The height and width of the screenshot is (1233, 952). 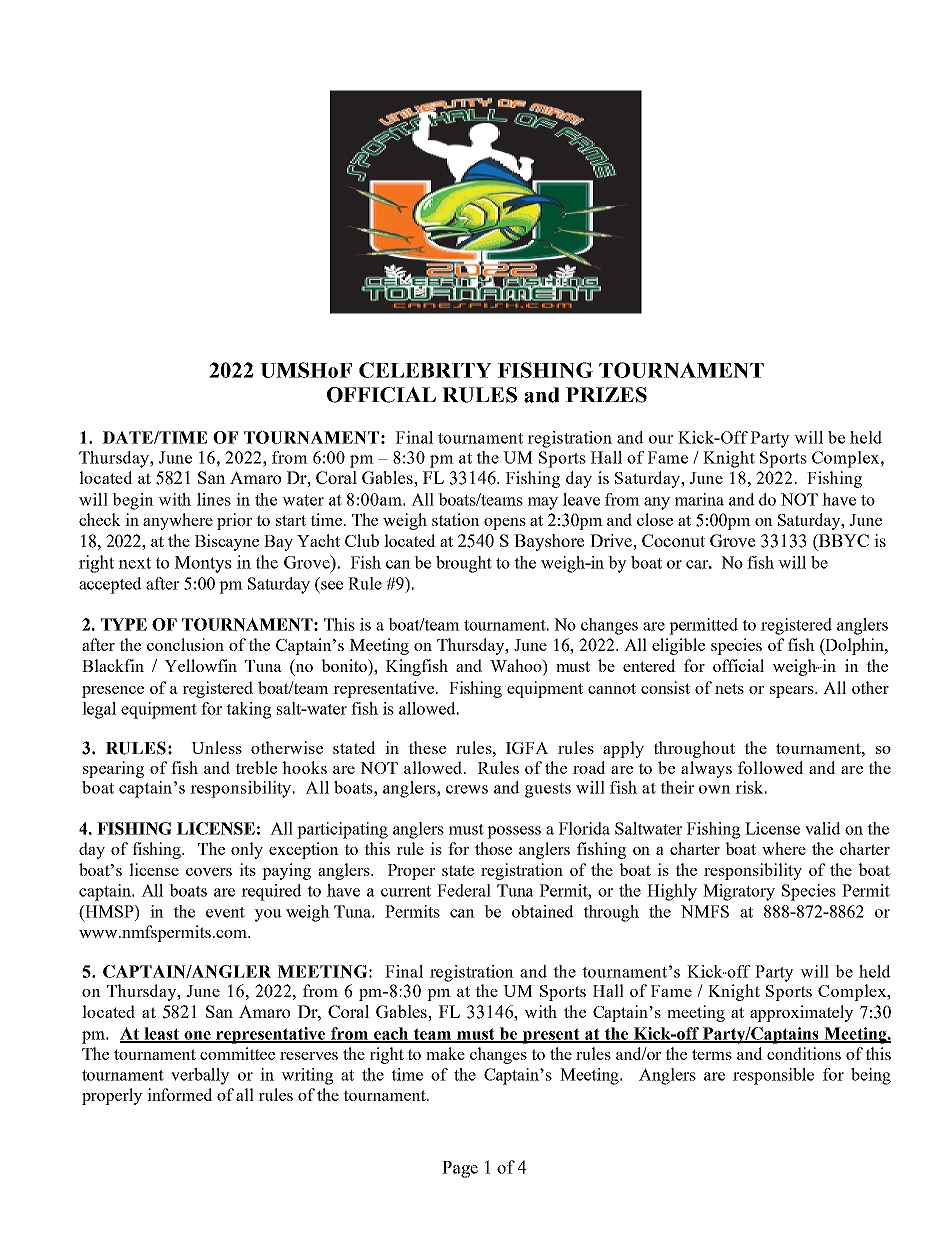 I want to click on Page, so click(x=460, y=1169).
